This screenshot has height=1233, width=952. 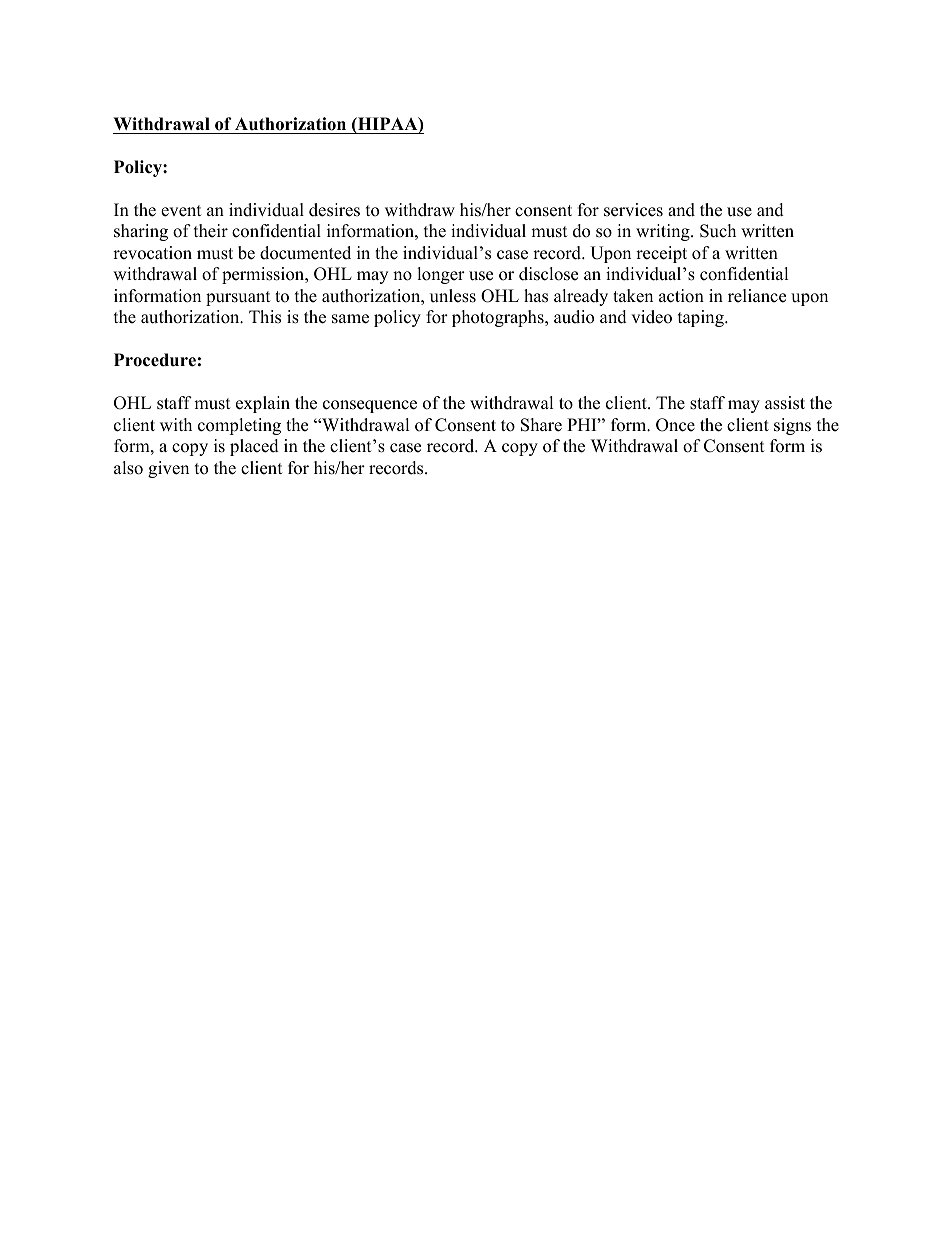 What do you see at coordinates (681, 296) in the screenshot?
I see `action` at bounding box center [681, 296].
